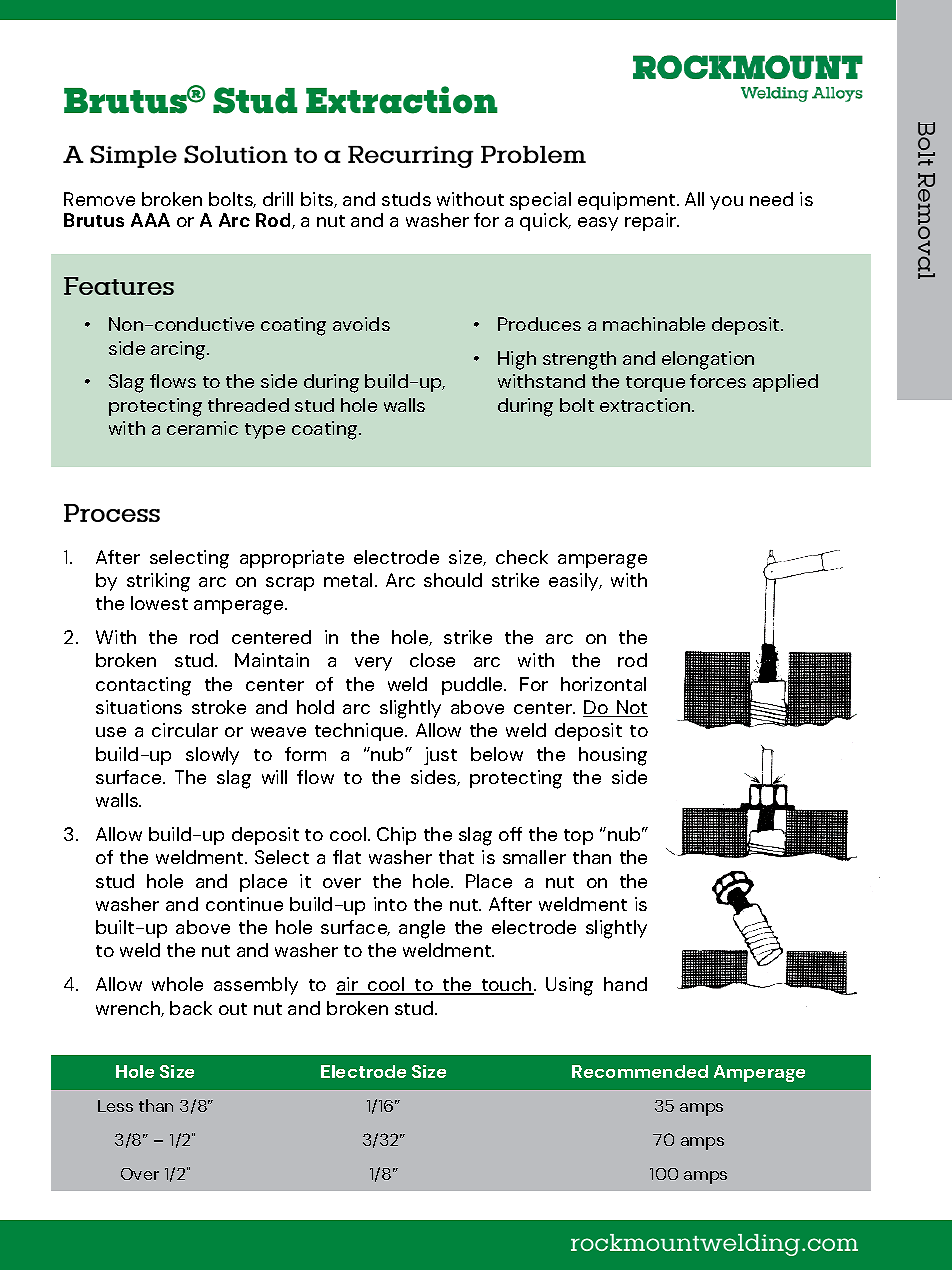  I want to click on Less, so click(115, 1106).
